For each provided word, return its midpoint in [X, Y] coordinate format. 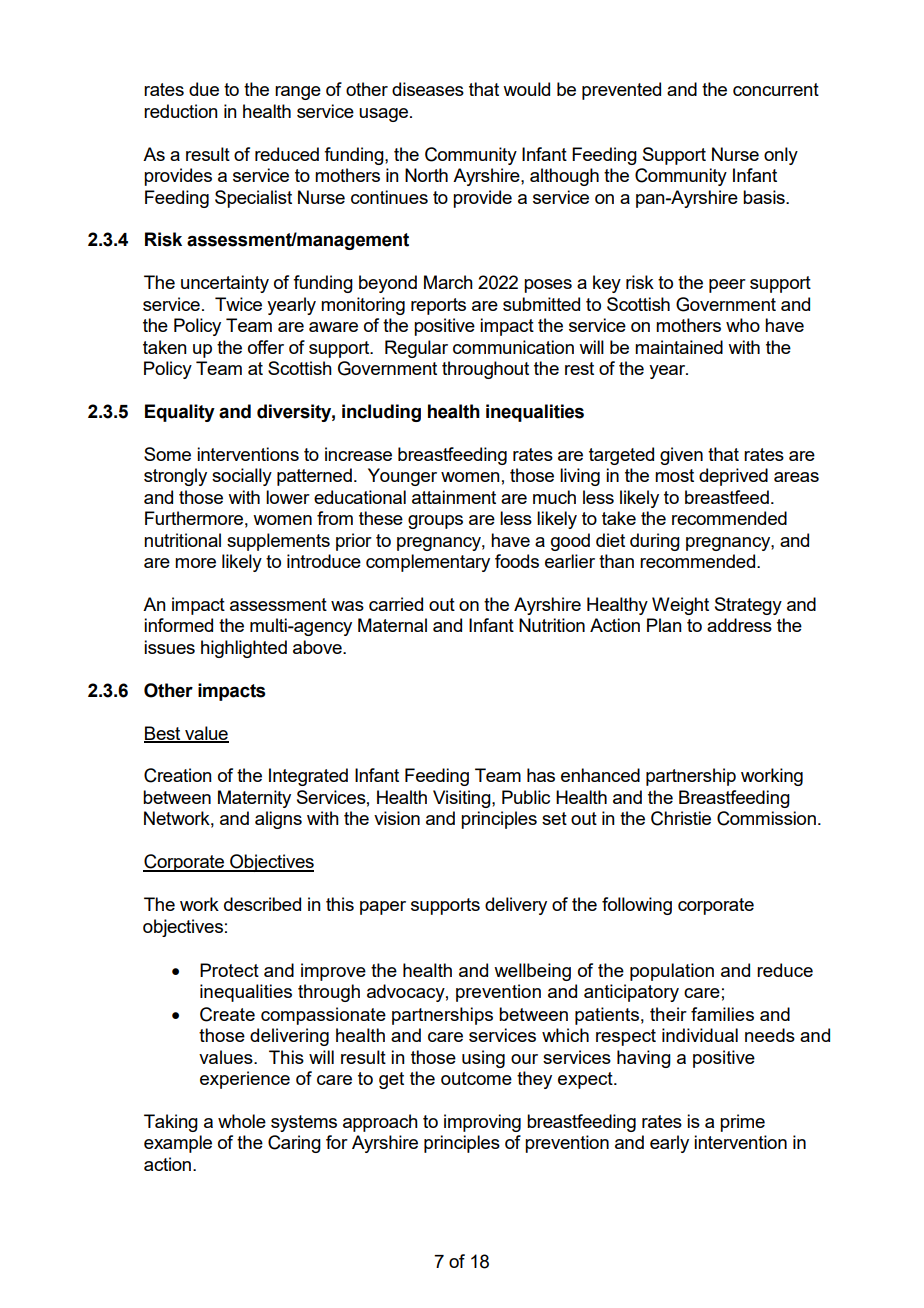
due [204, 89]
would [526, 89]
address [739, 625]
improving [482, 1123]
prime [742, 1123]
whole [242, 1121]
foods [517, 561]
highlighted [244, 649]
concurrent [776, 89]
